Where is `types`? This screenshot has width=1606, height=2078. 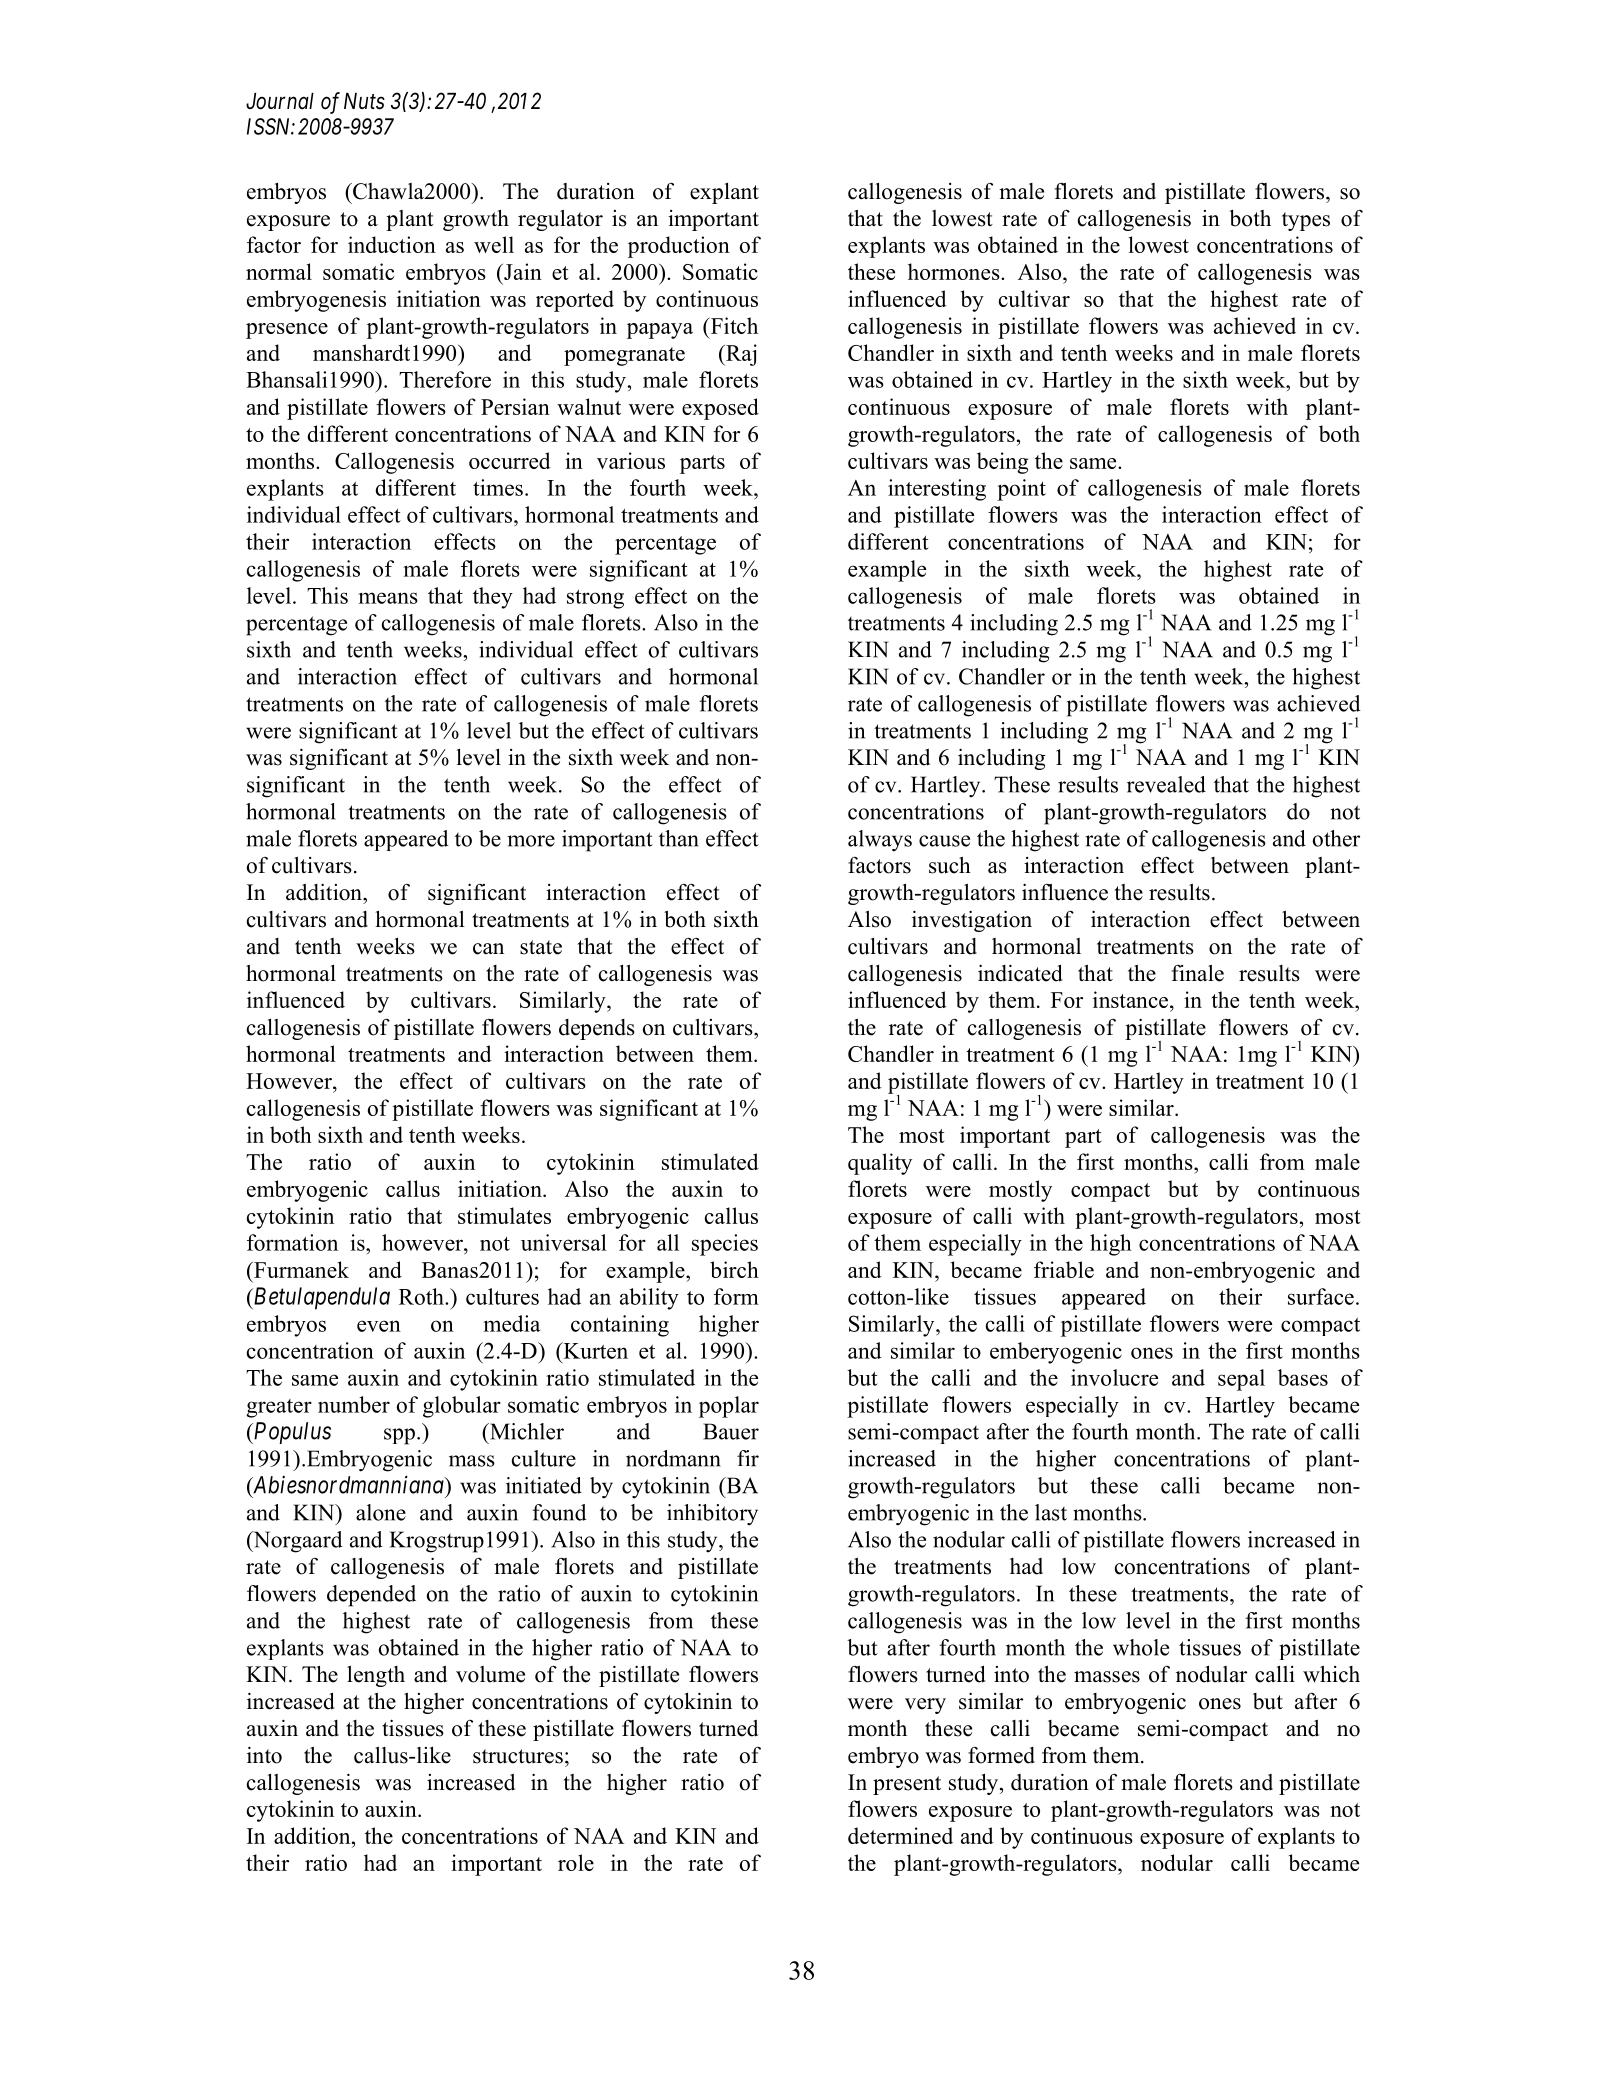 types is located at coordinates (1306, 221).
